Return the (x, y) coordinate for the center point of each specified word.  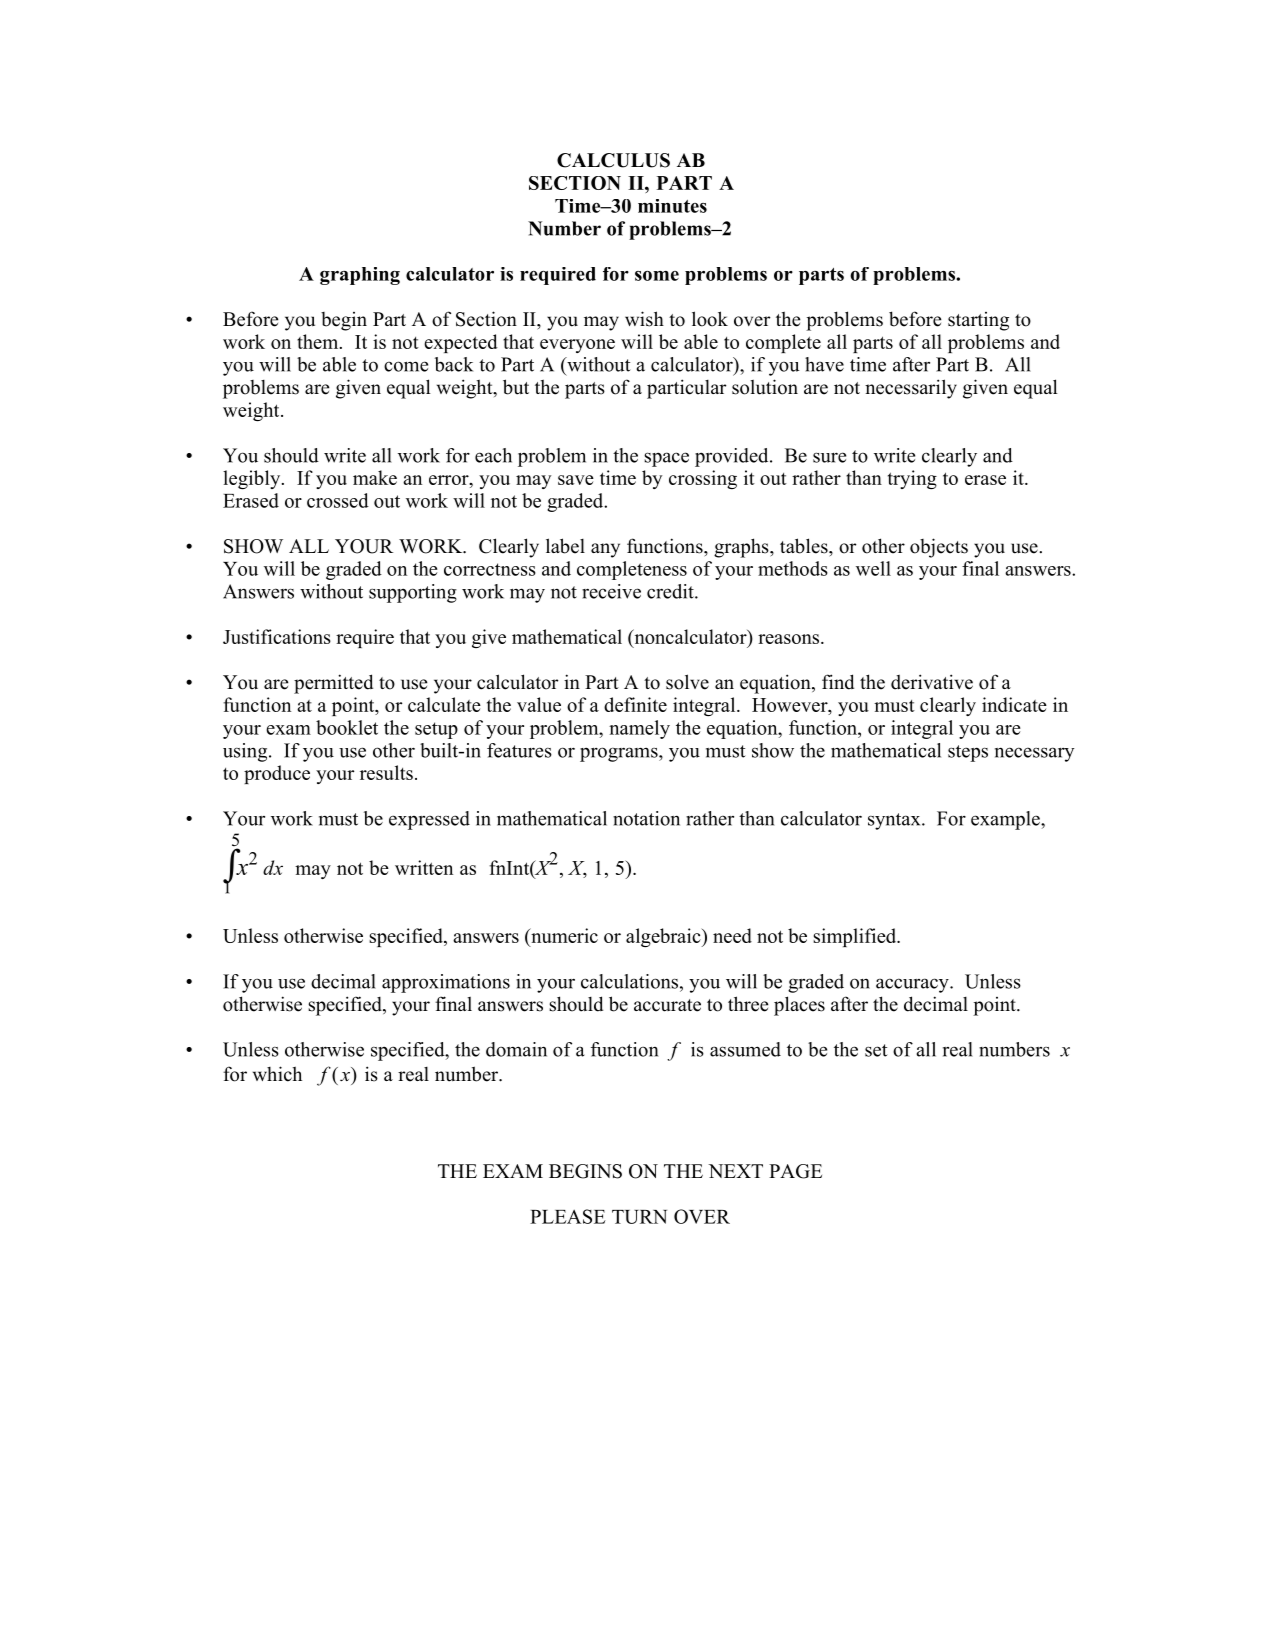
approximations (446, 983)
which (277, 1074)
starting (978, 321)
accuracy (913, 985)
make (375, 477)
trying (912, 479)
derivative (932, 682)
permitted (333, 684)
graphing (360, 276)
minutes (672, 206)
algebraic (664, 937)
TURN (639, 1217)
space (666, 459)
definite (635, 704)
